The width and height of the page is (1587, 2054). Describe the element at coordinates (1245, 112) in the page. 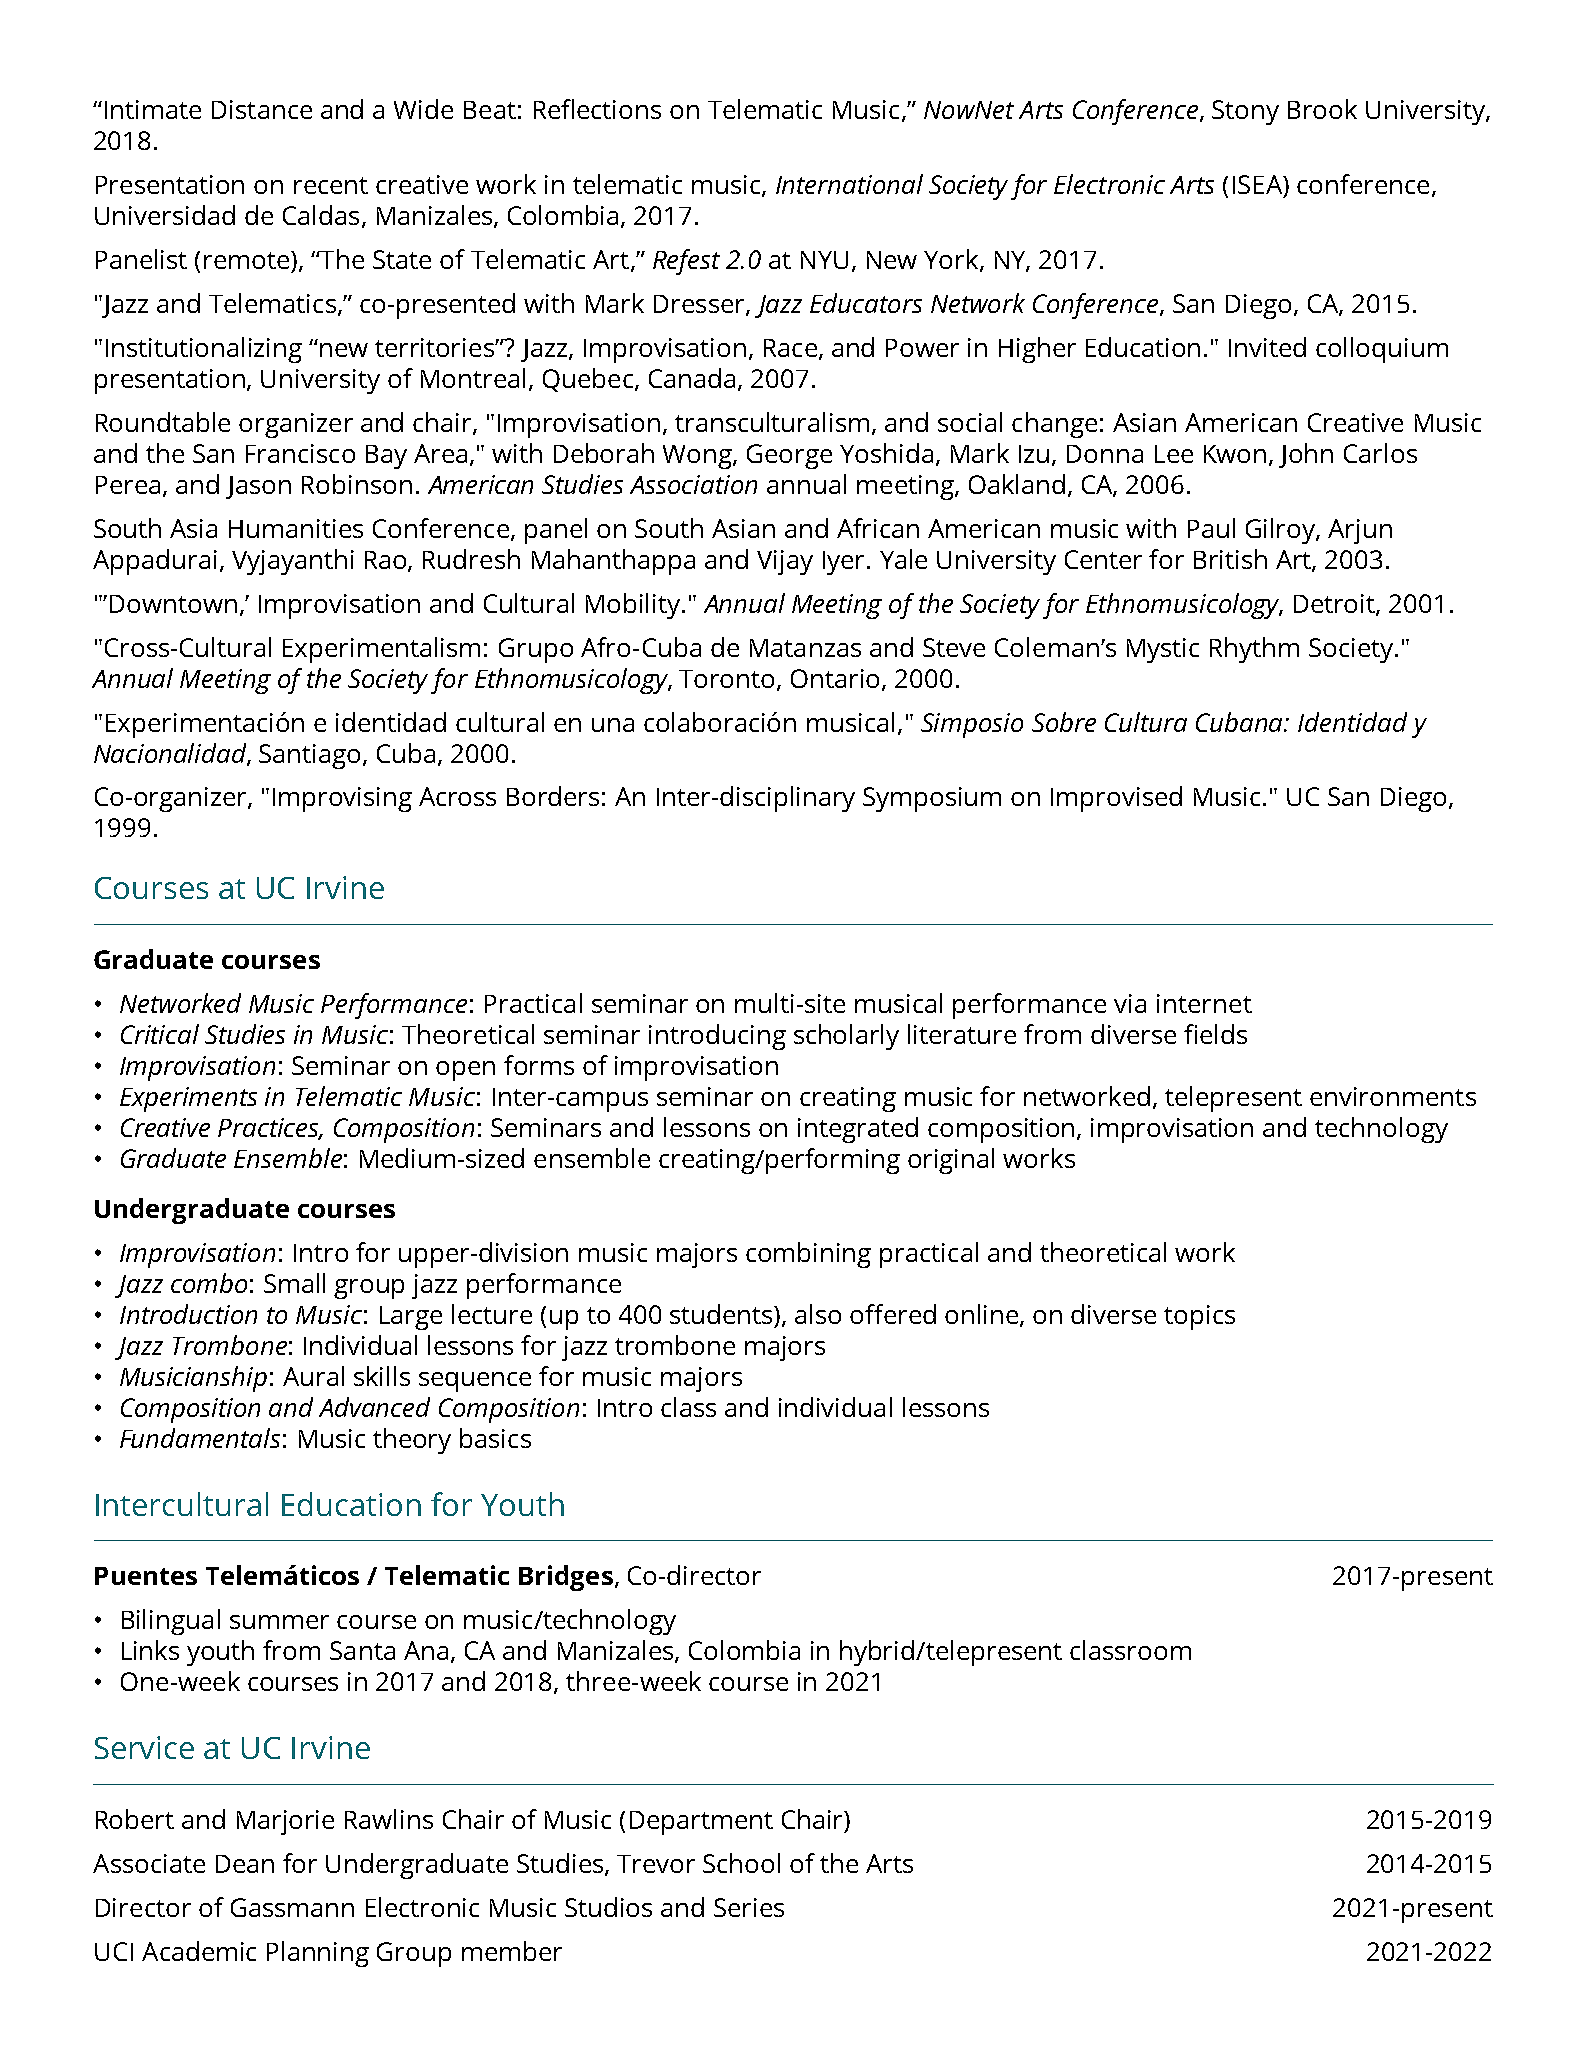

I see `Stony` at that location.
